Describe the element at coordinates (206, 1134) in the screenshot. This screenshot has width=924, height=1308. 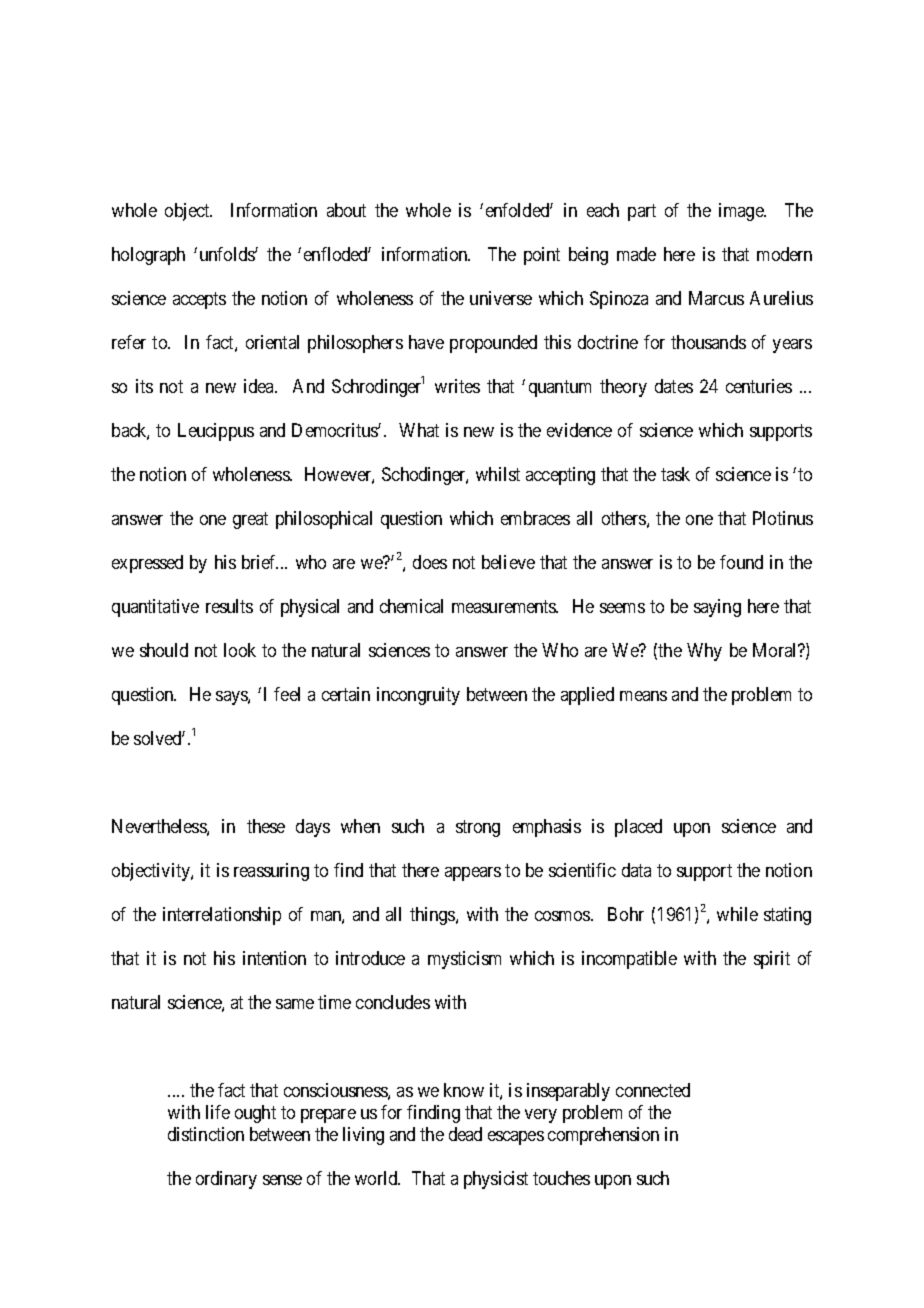
I see `distinction` at that location.
